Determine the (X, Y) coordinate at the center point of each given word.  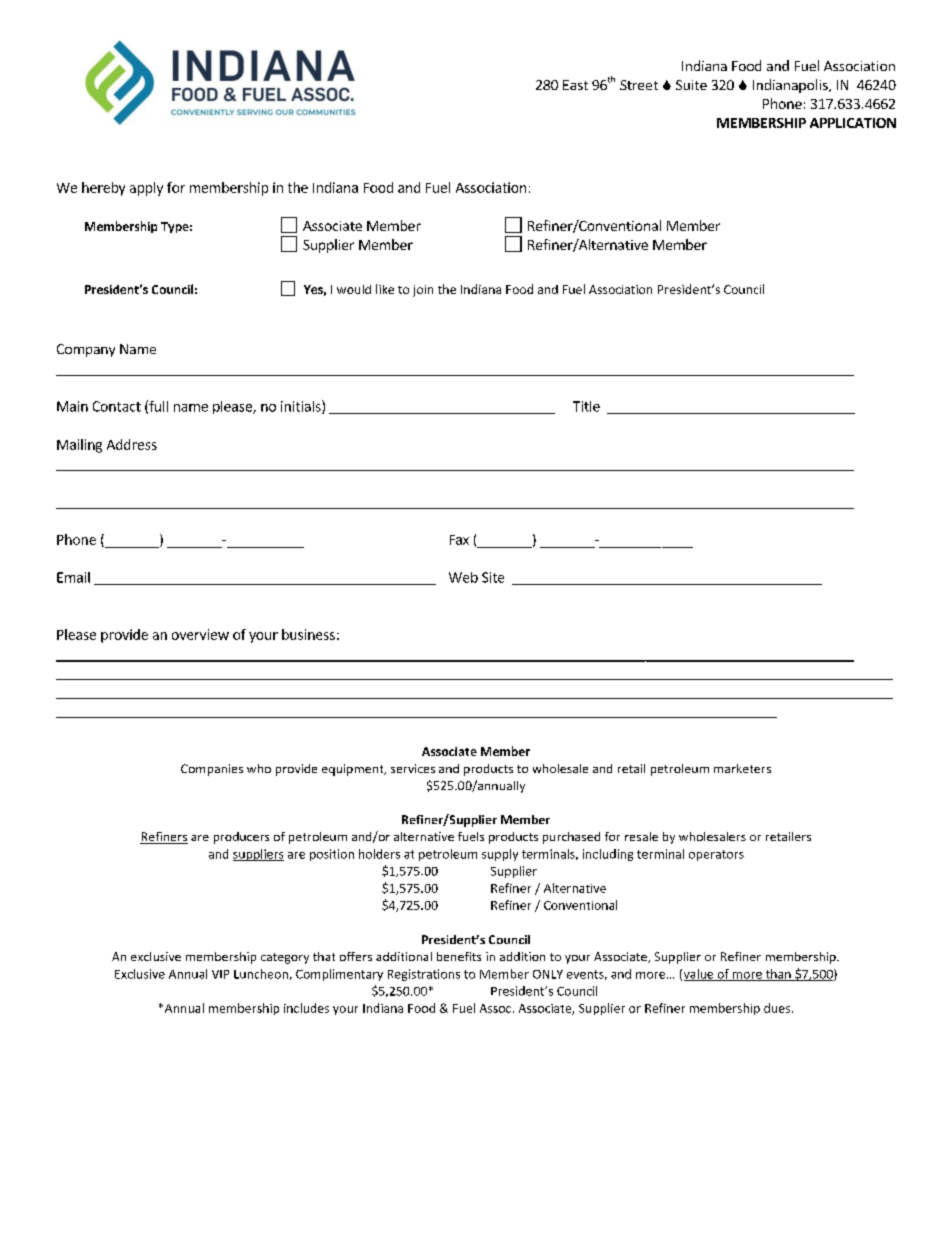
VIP (220, 974)
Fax (459, 540)
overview (200, 634)
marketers (742, 768)
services (413, 768)
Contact (117, 406)
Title (586, 406)
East (575, 85)
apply (146, 189)
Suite (691, 85)
